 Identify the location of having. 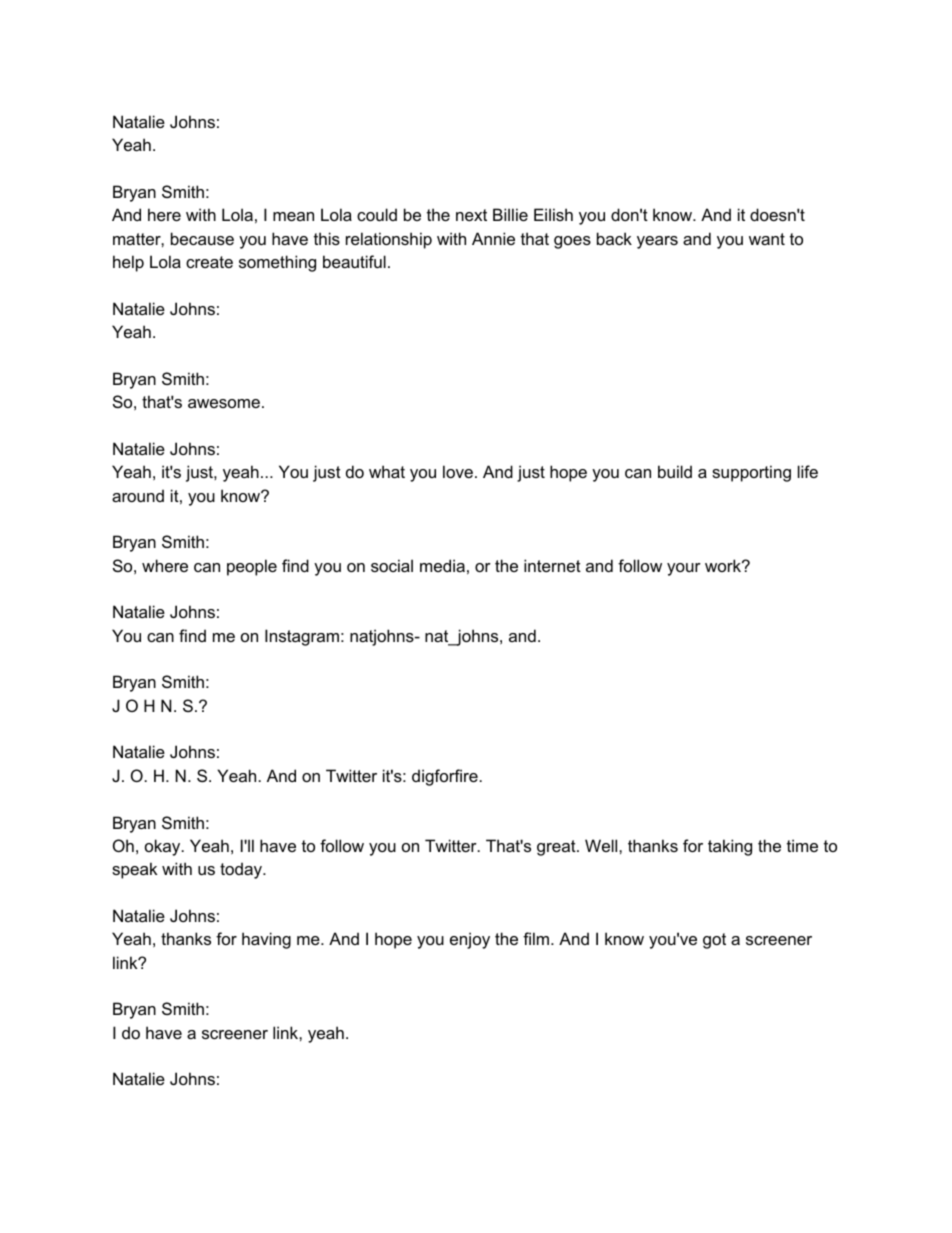
(266, 940).
